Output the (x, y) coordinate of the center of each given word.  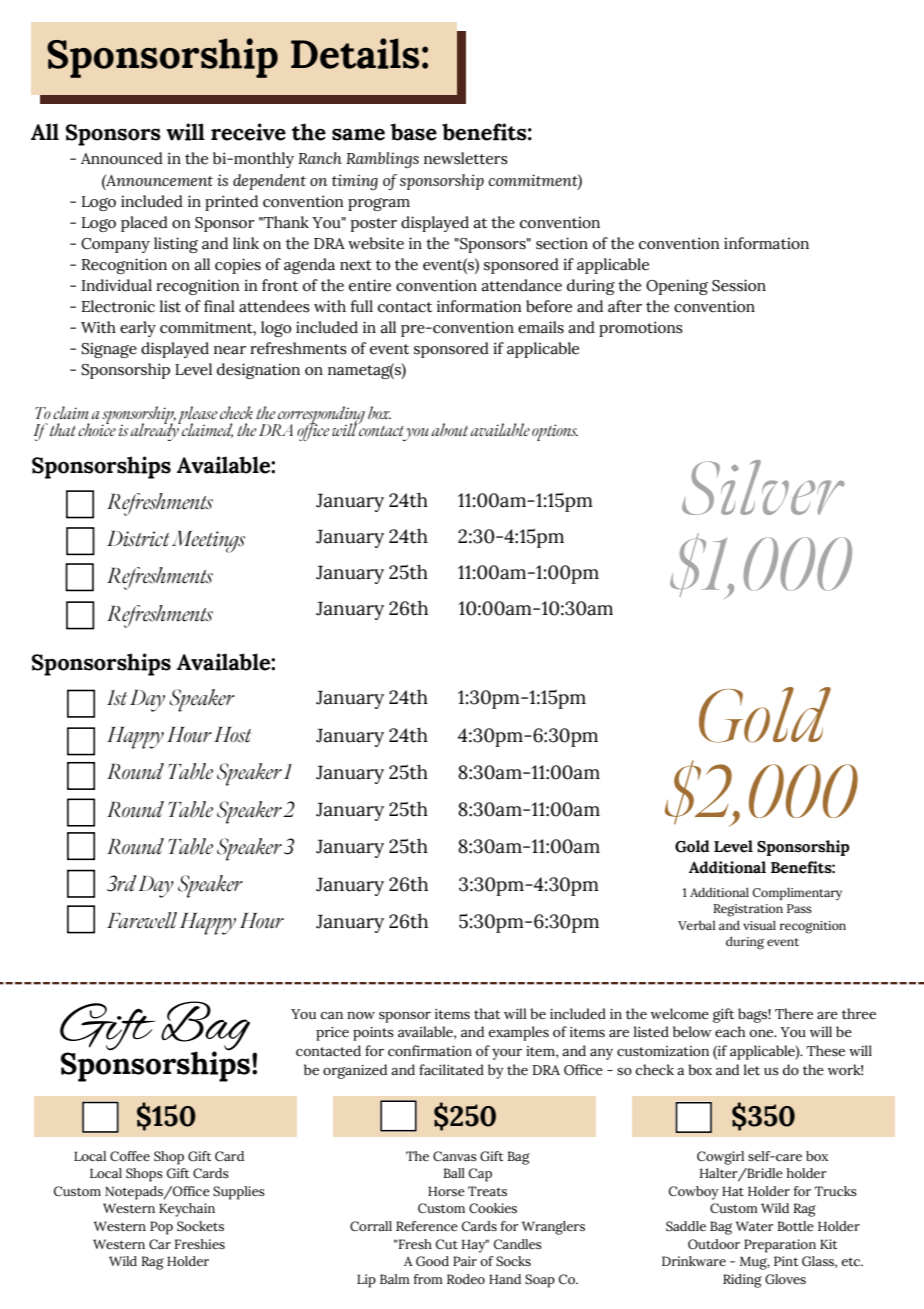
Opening (677, 287)
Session (739, 285)
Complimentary (797, 894)
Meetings (208, 542)
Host (232, 735)
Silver (763, 487)
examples (519, 1033)
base (414, 132)
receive (248, 132)
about (449, 429)
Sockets (200, 1226)
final (219, 306)
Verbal (696, 925)
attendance (521, 285)
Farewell (142, 920)
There (794, 1014)
